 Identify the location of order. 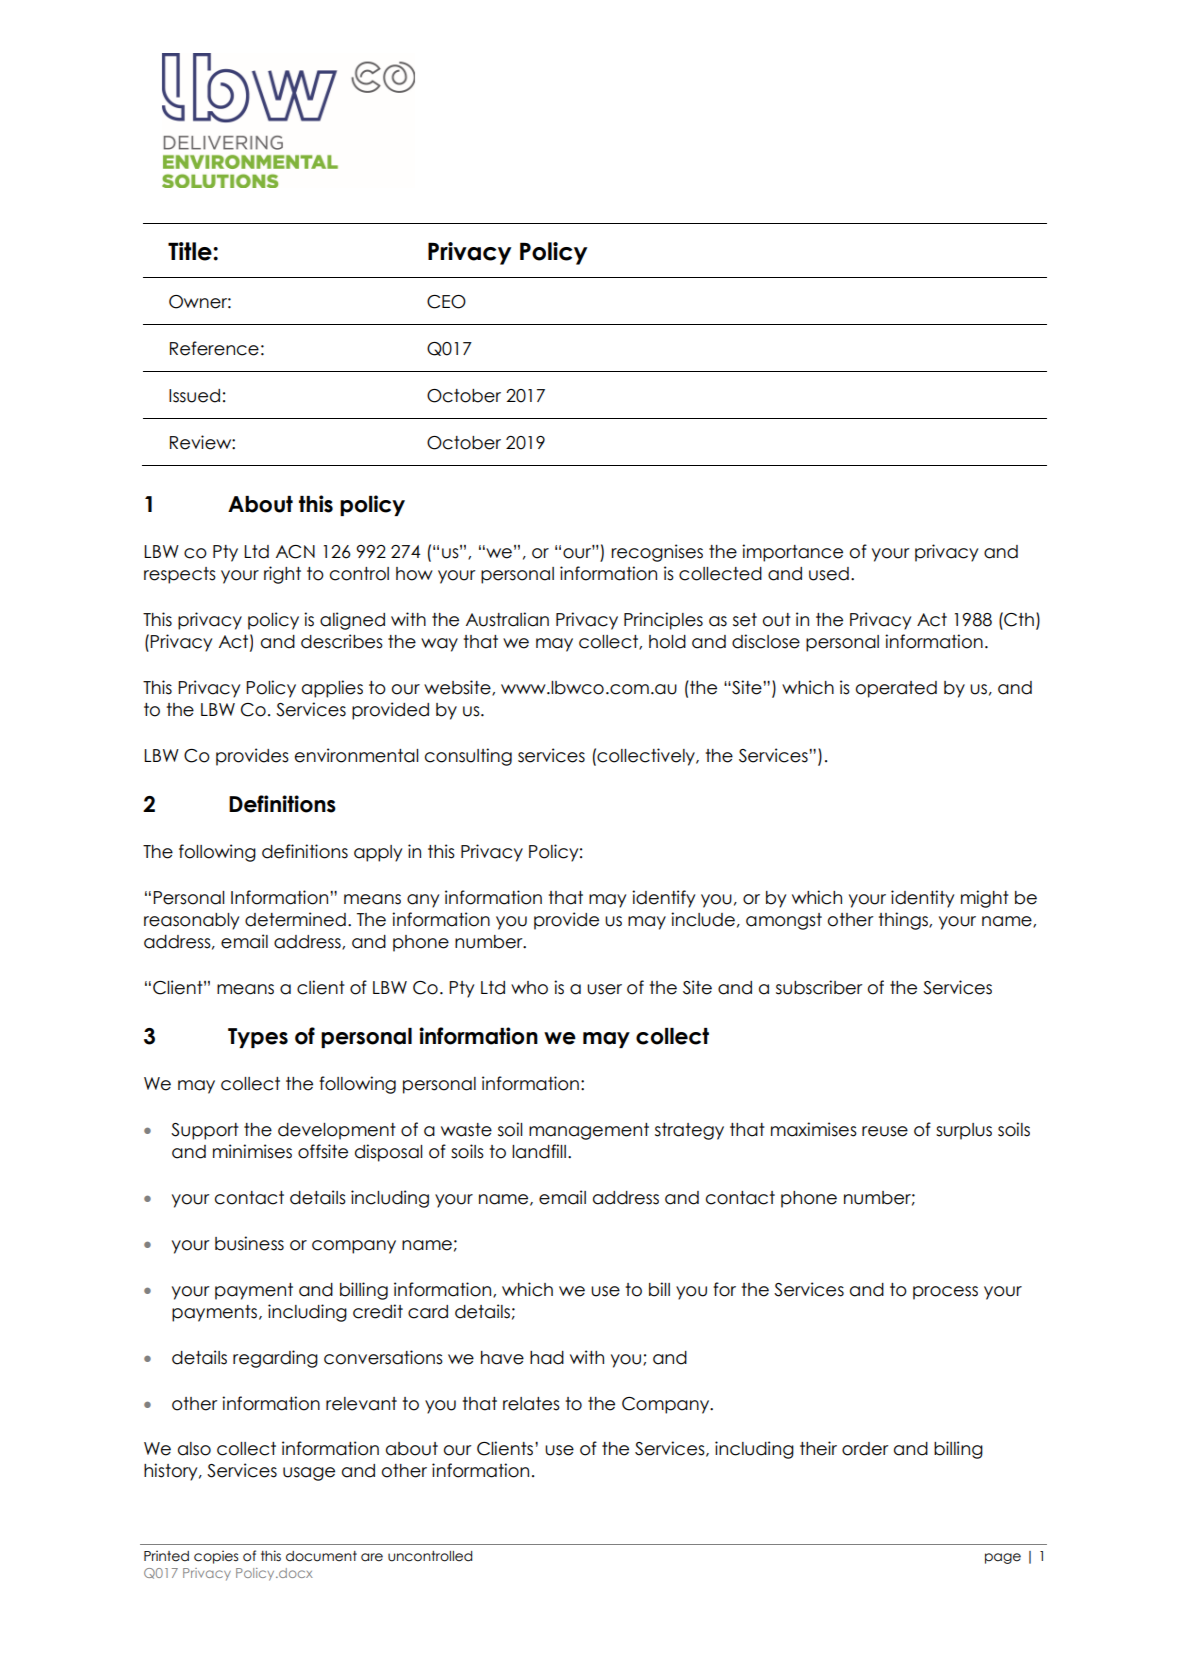
(865, 1449).
